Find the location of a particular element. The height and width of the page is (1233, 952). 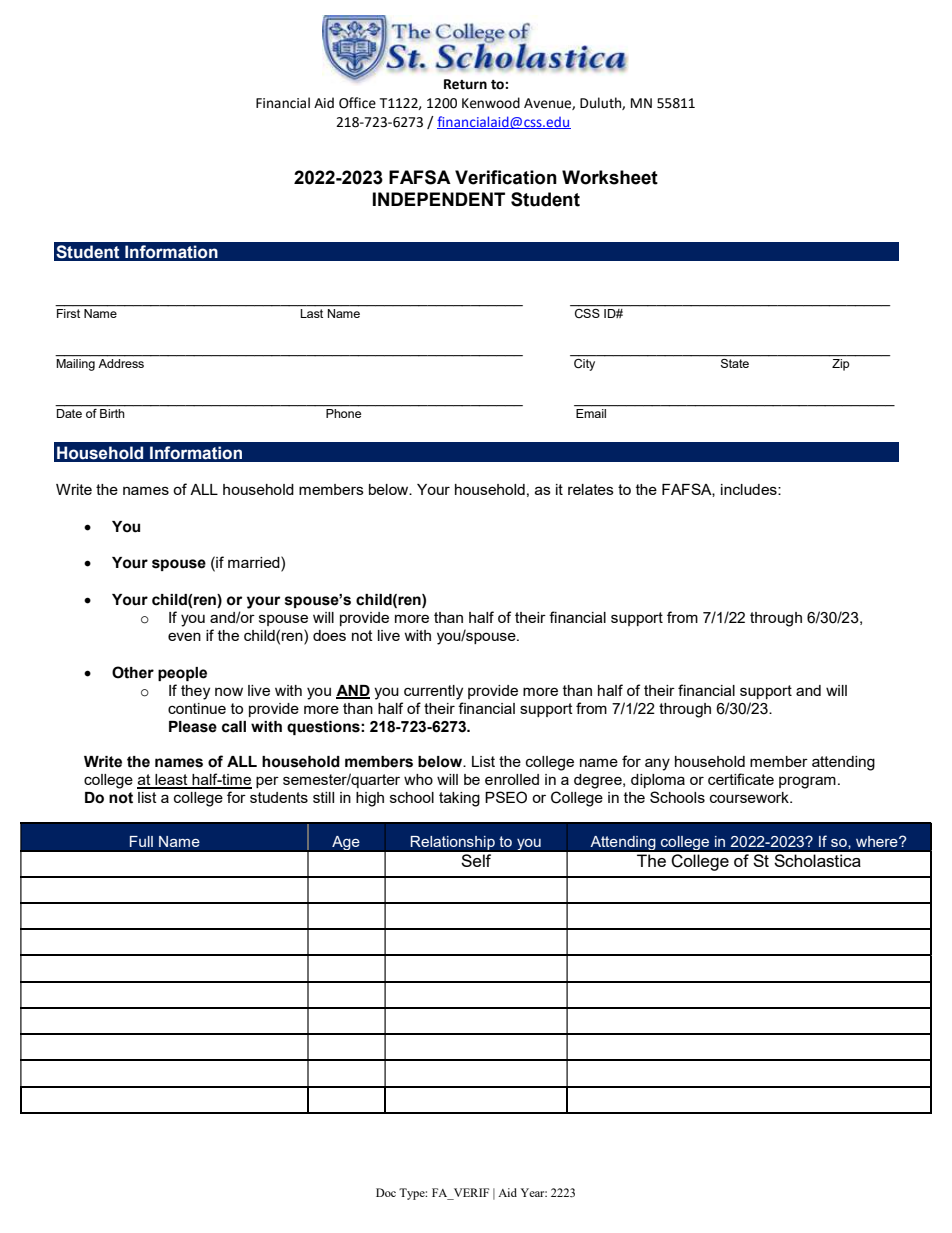

taking is located at coordinates (459, 799).
